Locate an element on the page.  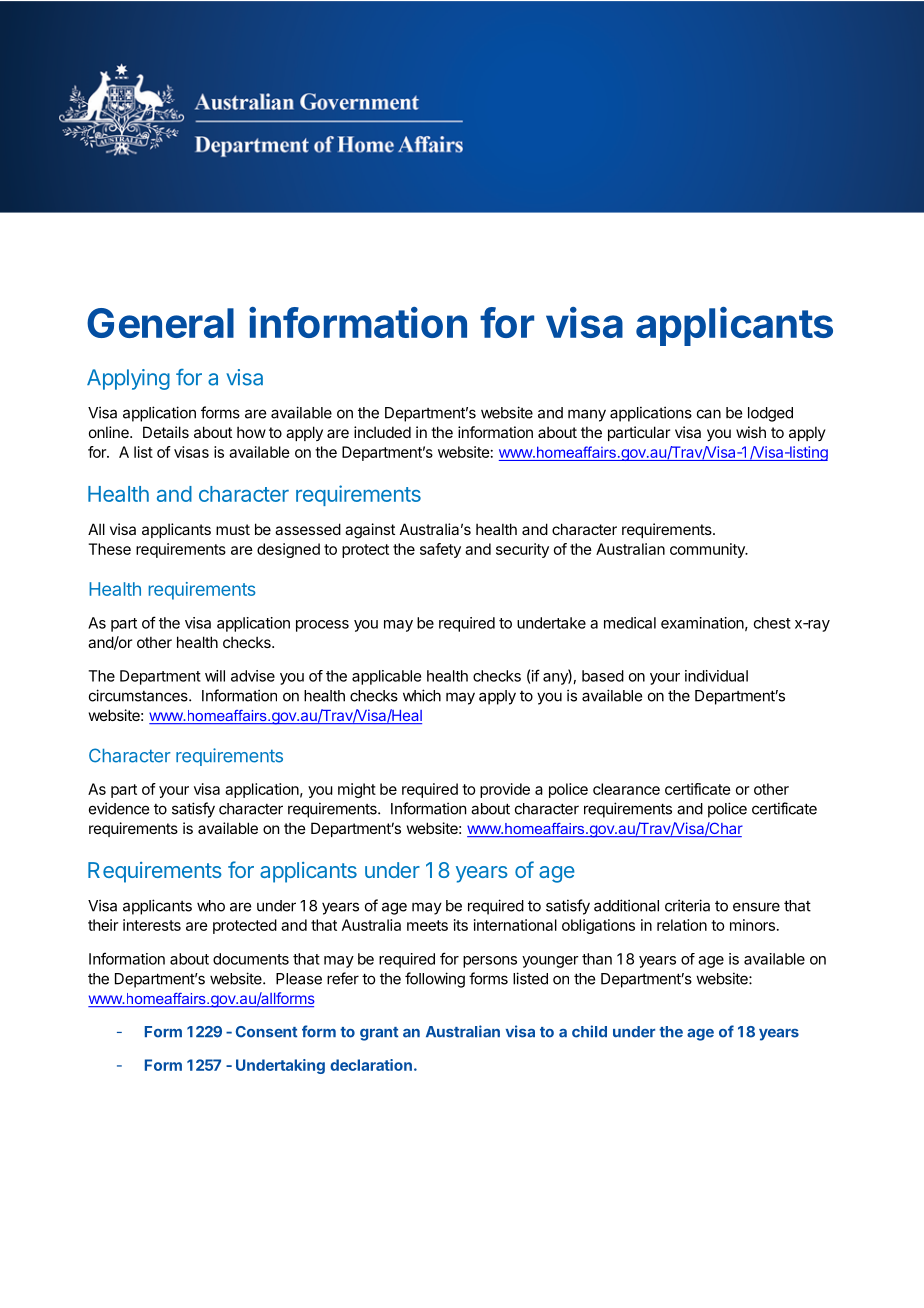
included is located at coordinates (382, 432).
